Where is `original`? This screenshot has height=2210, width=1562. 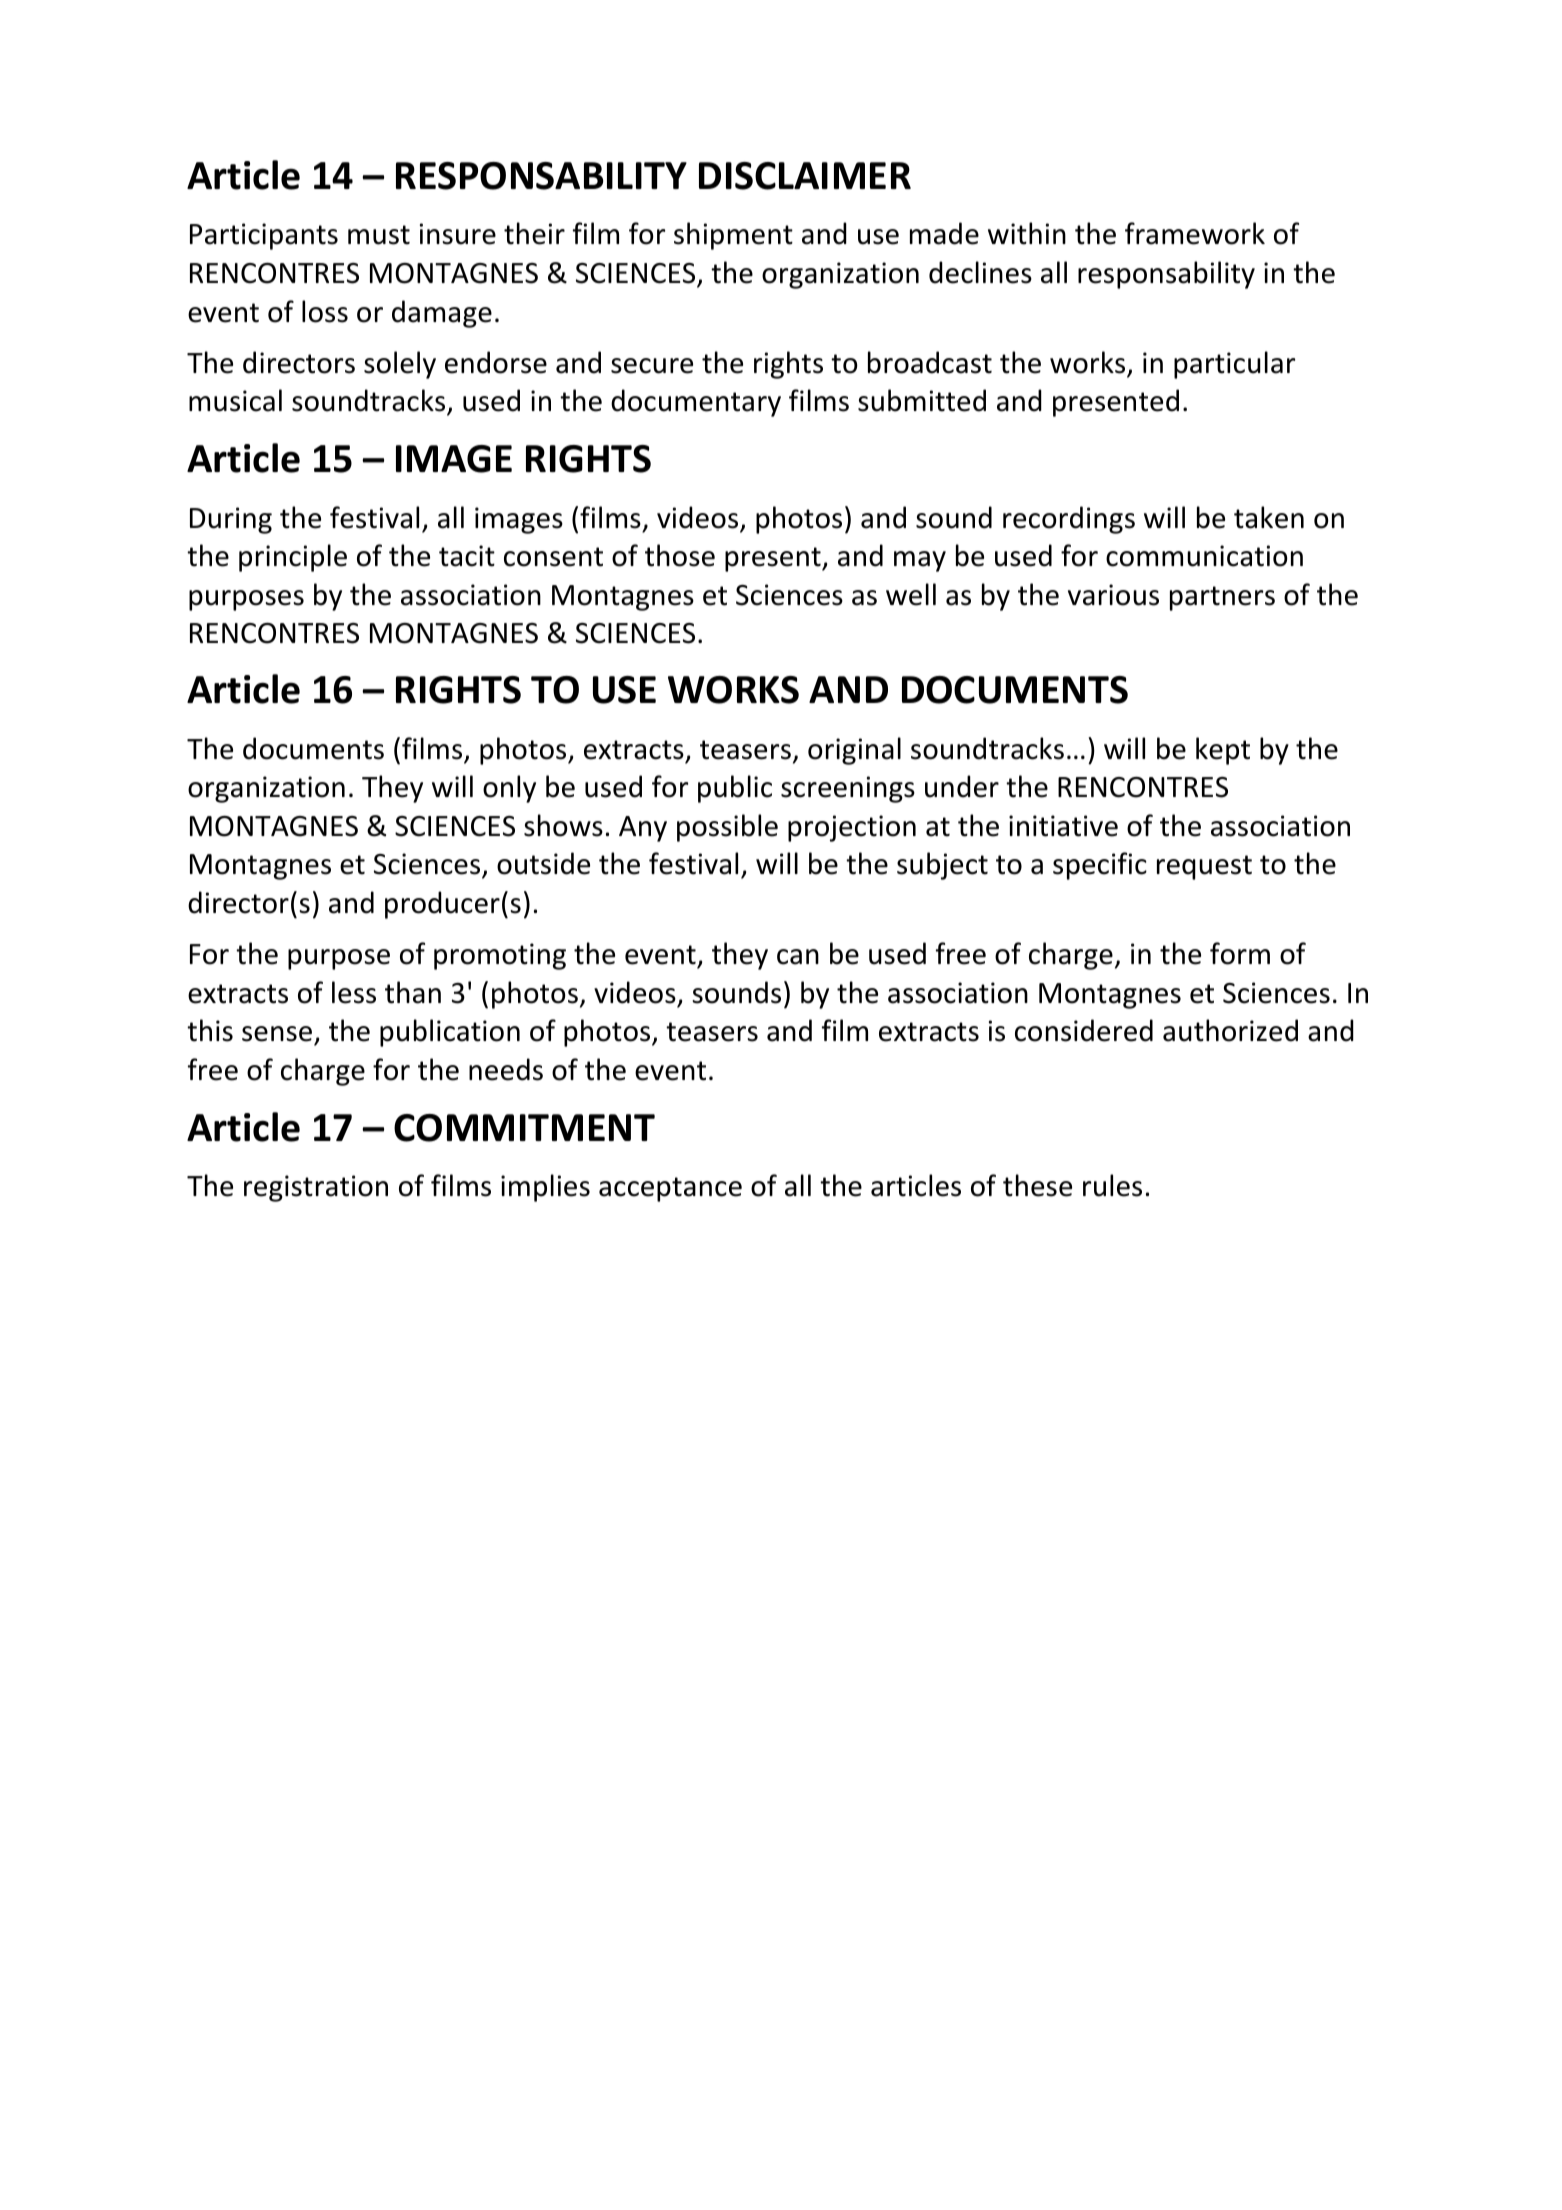 original is located at coordinates (854, 751).
